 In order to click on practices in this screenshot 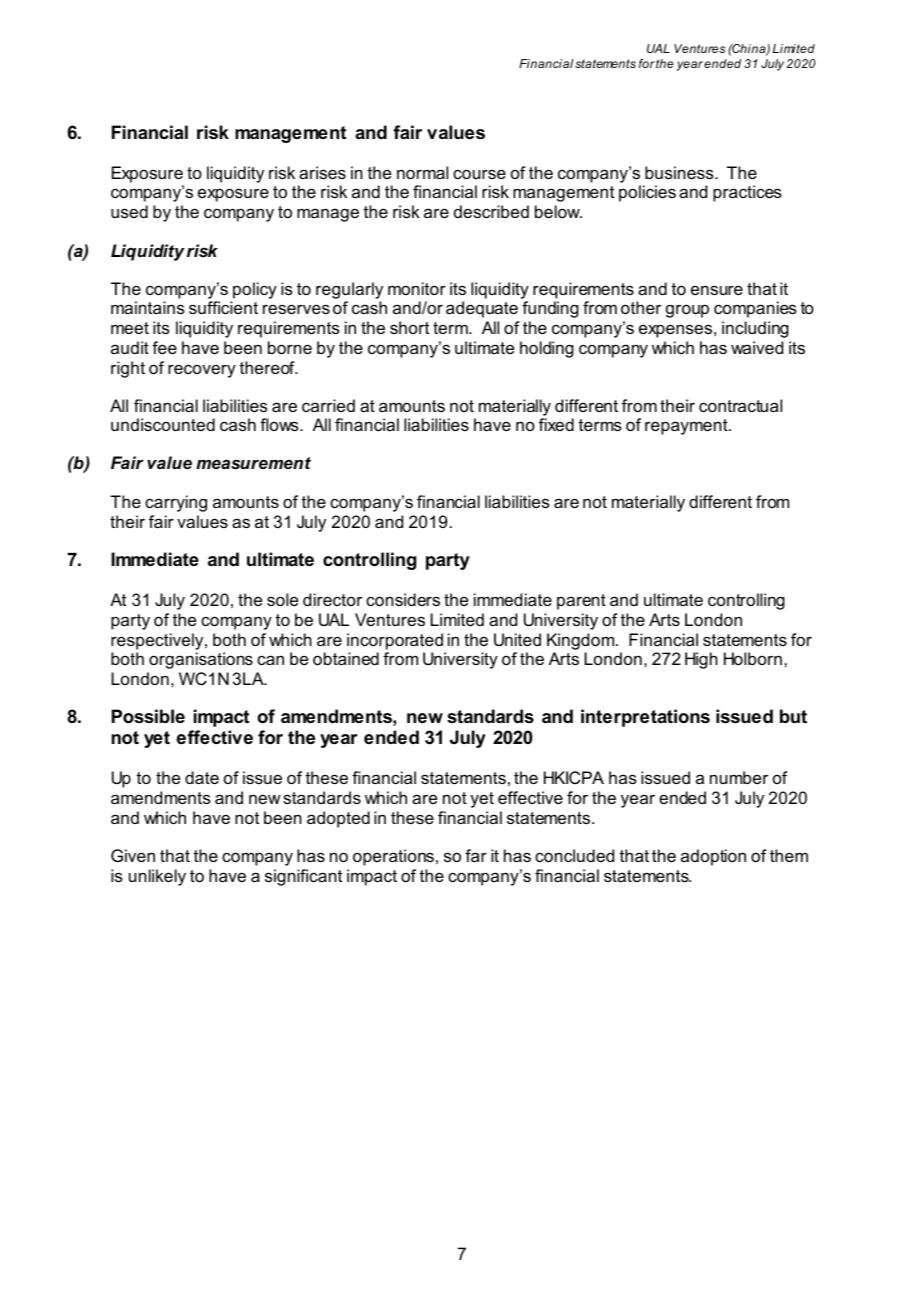, I will do `click(747, 193)`.
